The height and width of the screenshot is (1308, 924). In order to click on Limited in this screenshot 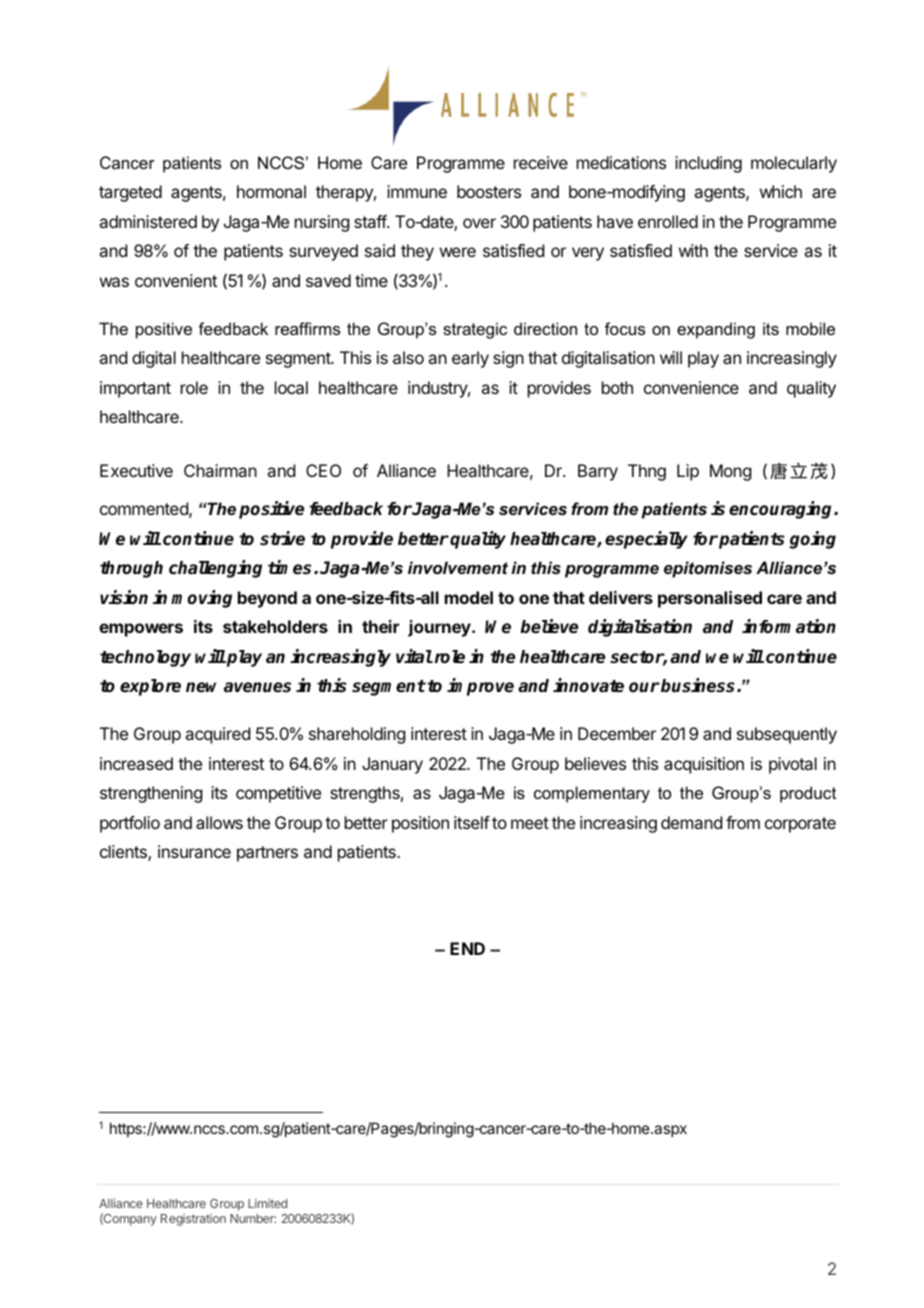, I will do `click(267, 1203)`.
